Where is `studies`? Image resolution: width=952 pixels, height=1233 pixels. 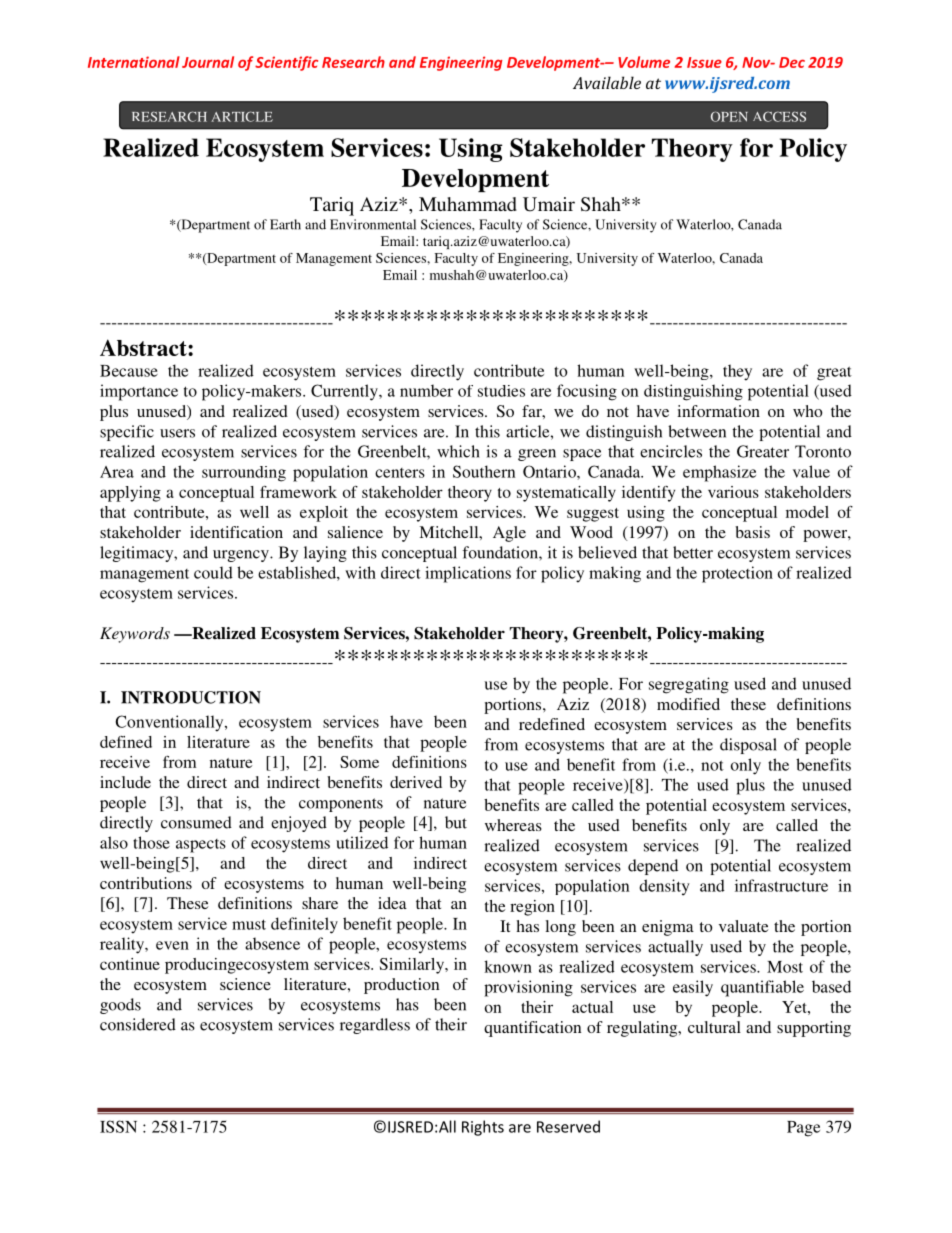 studies is located at coordinates (501, 391).
